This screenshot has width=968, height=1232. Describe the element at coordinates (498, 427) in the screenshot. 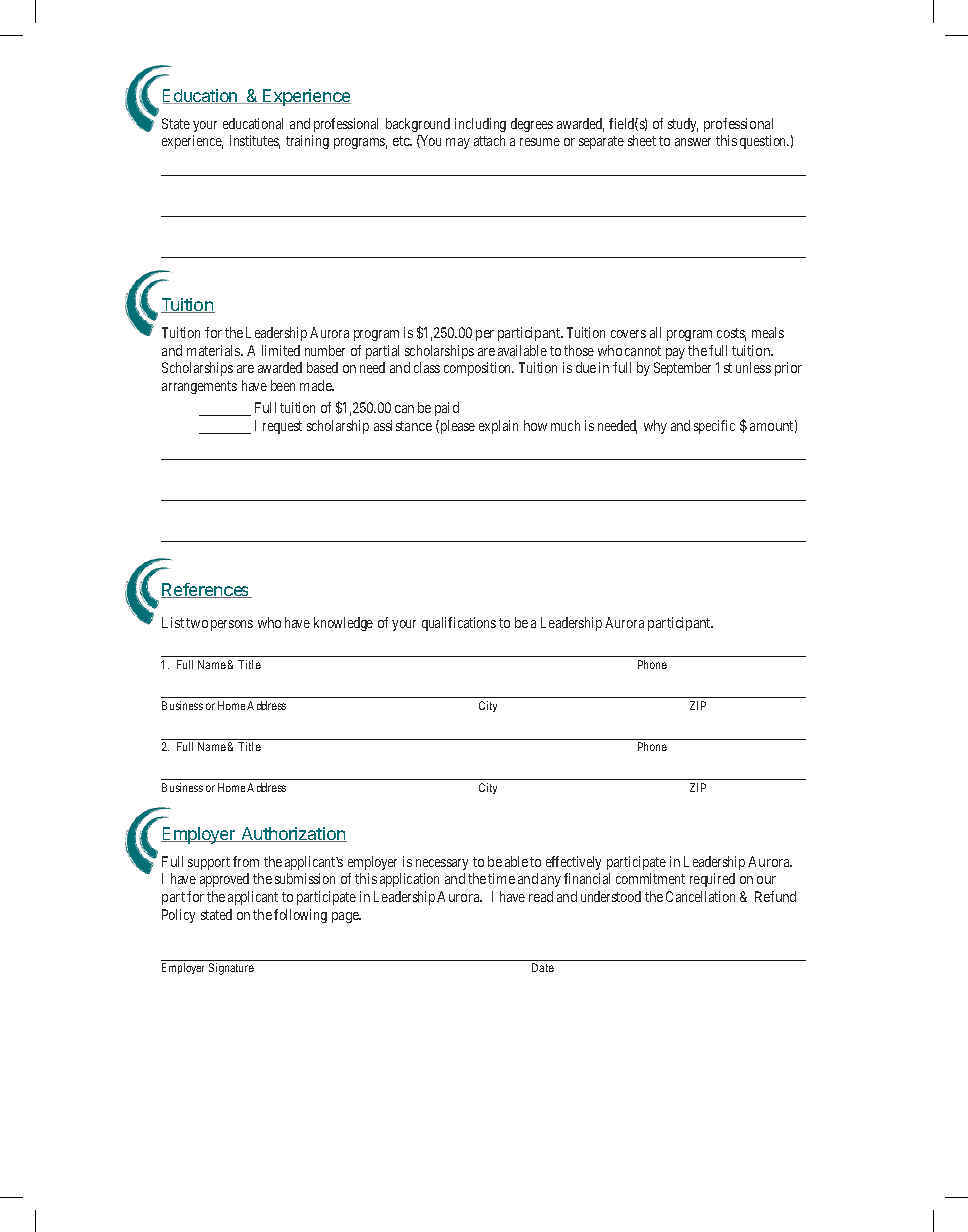

I see `explain` at that location.
